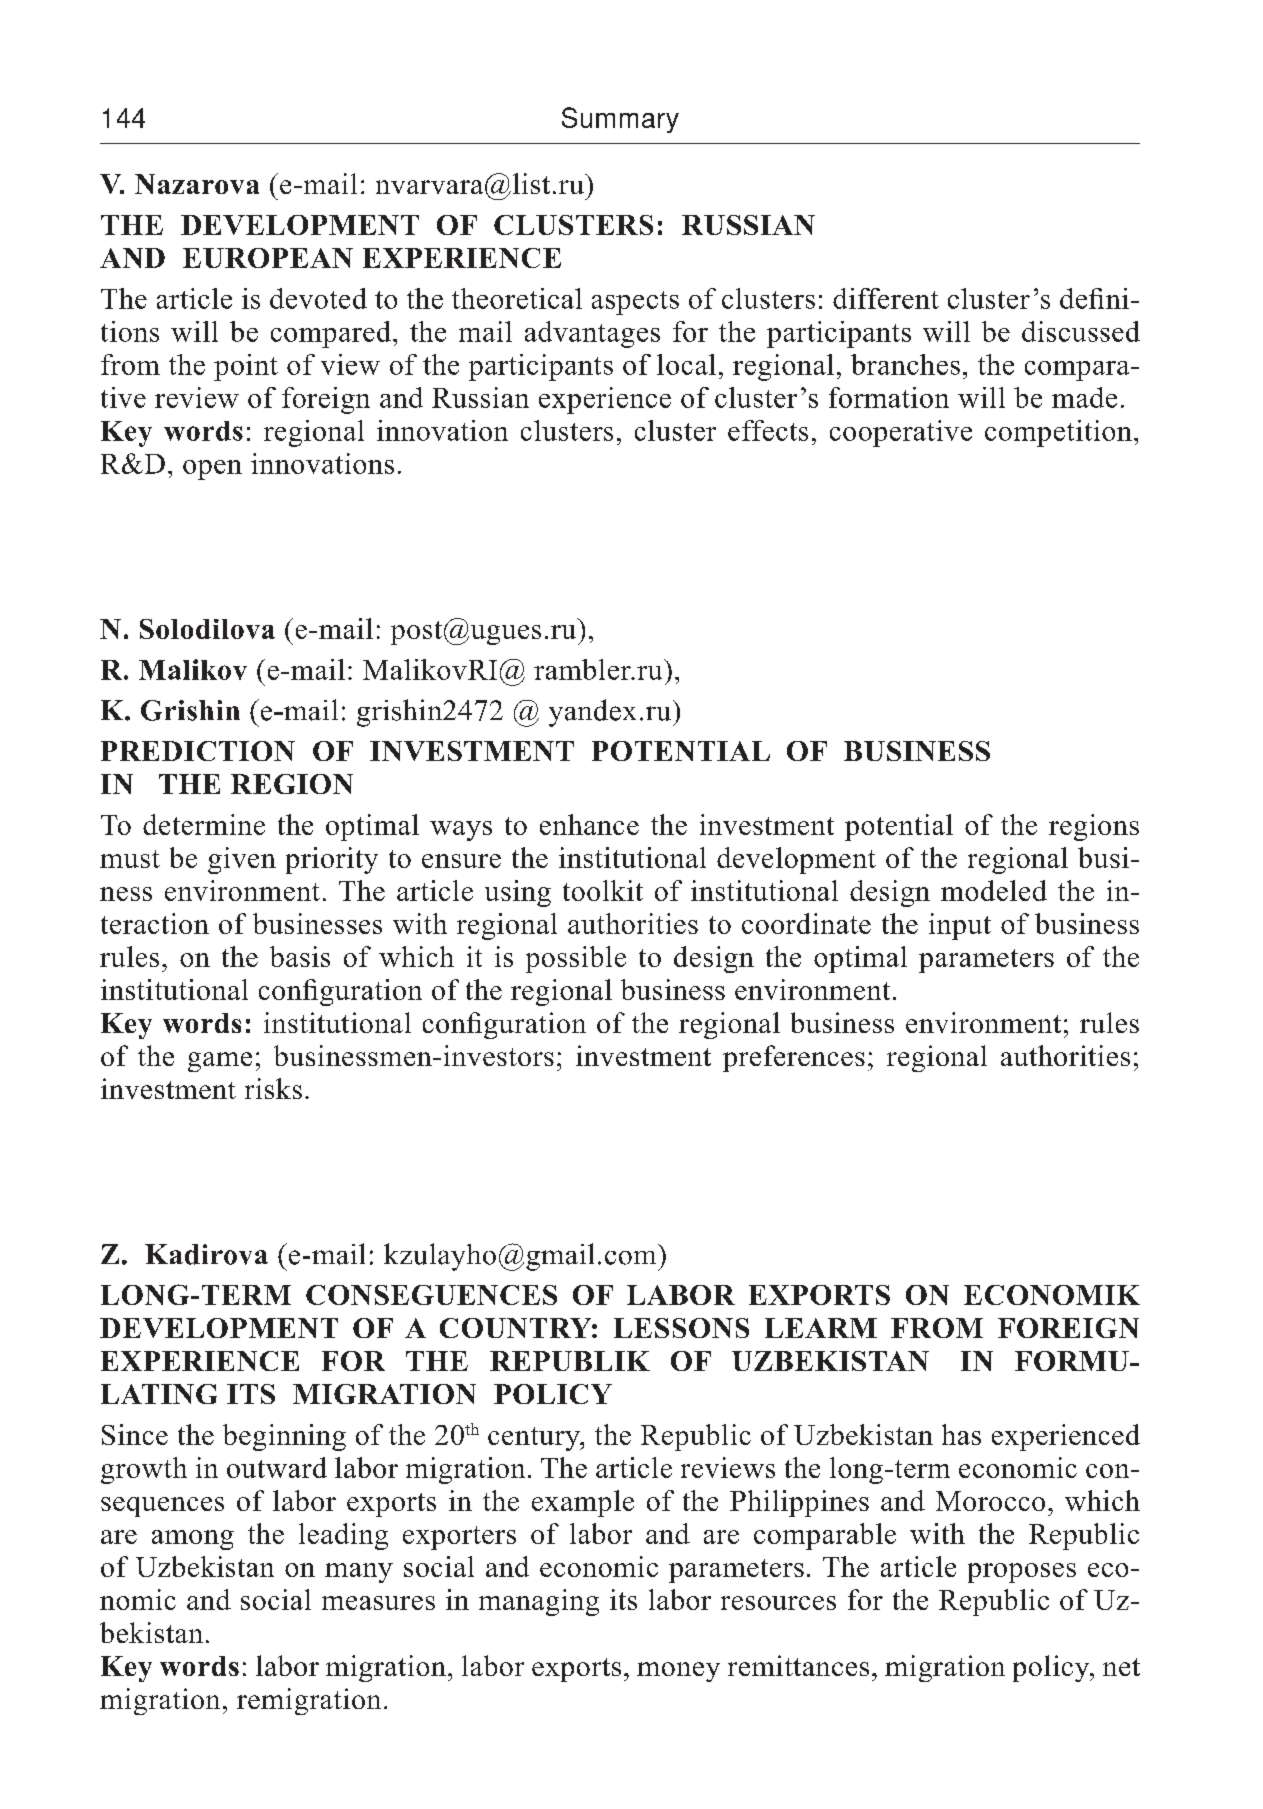 The width and height of the screenshot is (1263, 1809). I want to click on LESSONS, so click(681, 1328).
